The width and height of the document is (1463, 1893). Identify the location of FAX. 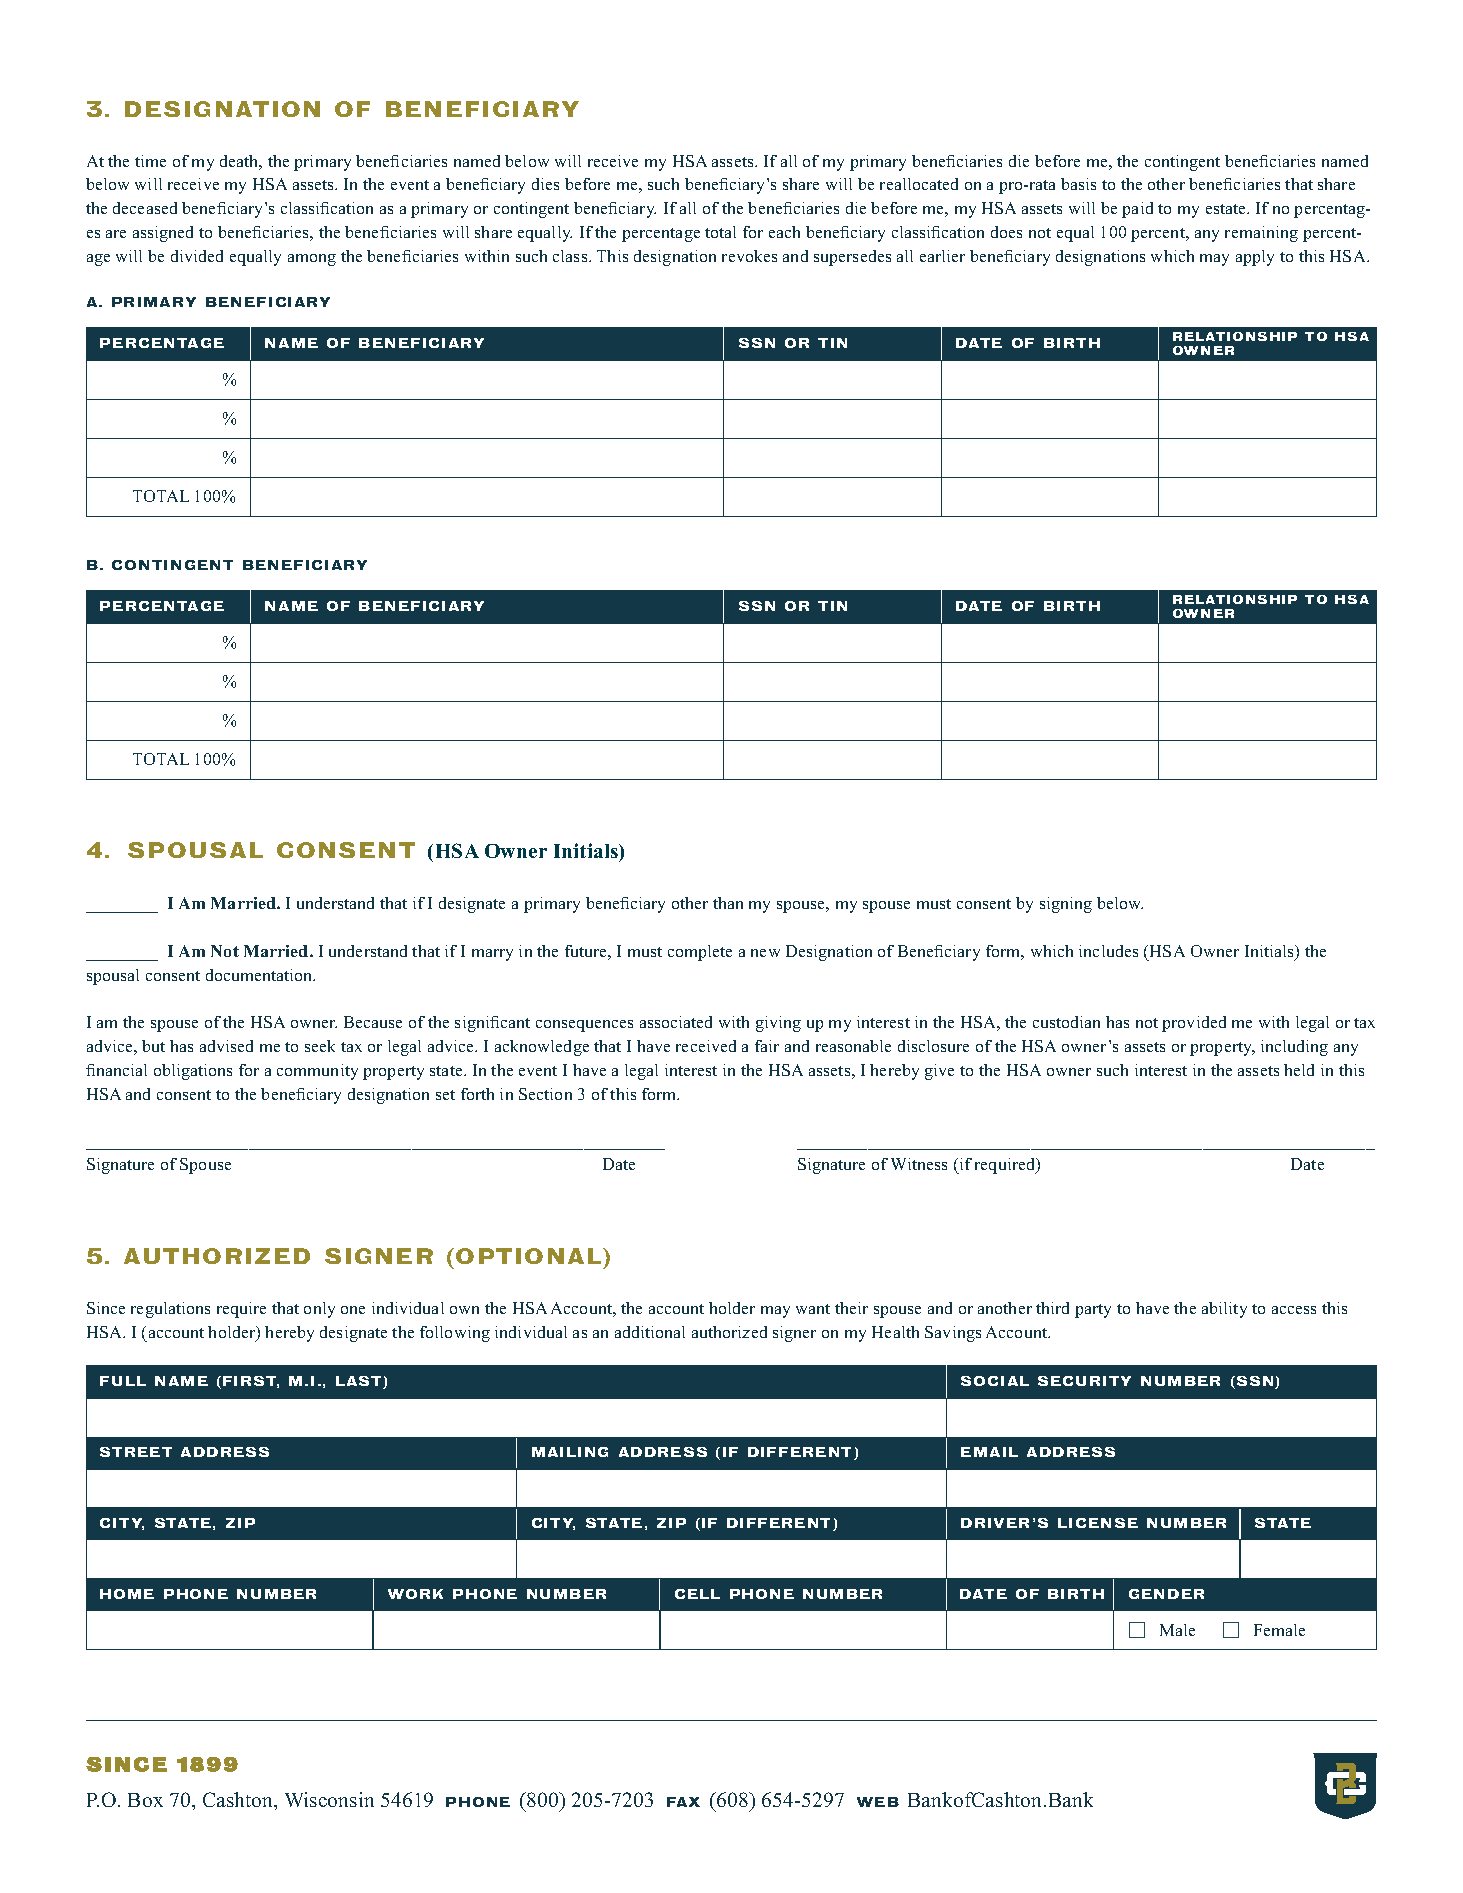
(683, 1802).
